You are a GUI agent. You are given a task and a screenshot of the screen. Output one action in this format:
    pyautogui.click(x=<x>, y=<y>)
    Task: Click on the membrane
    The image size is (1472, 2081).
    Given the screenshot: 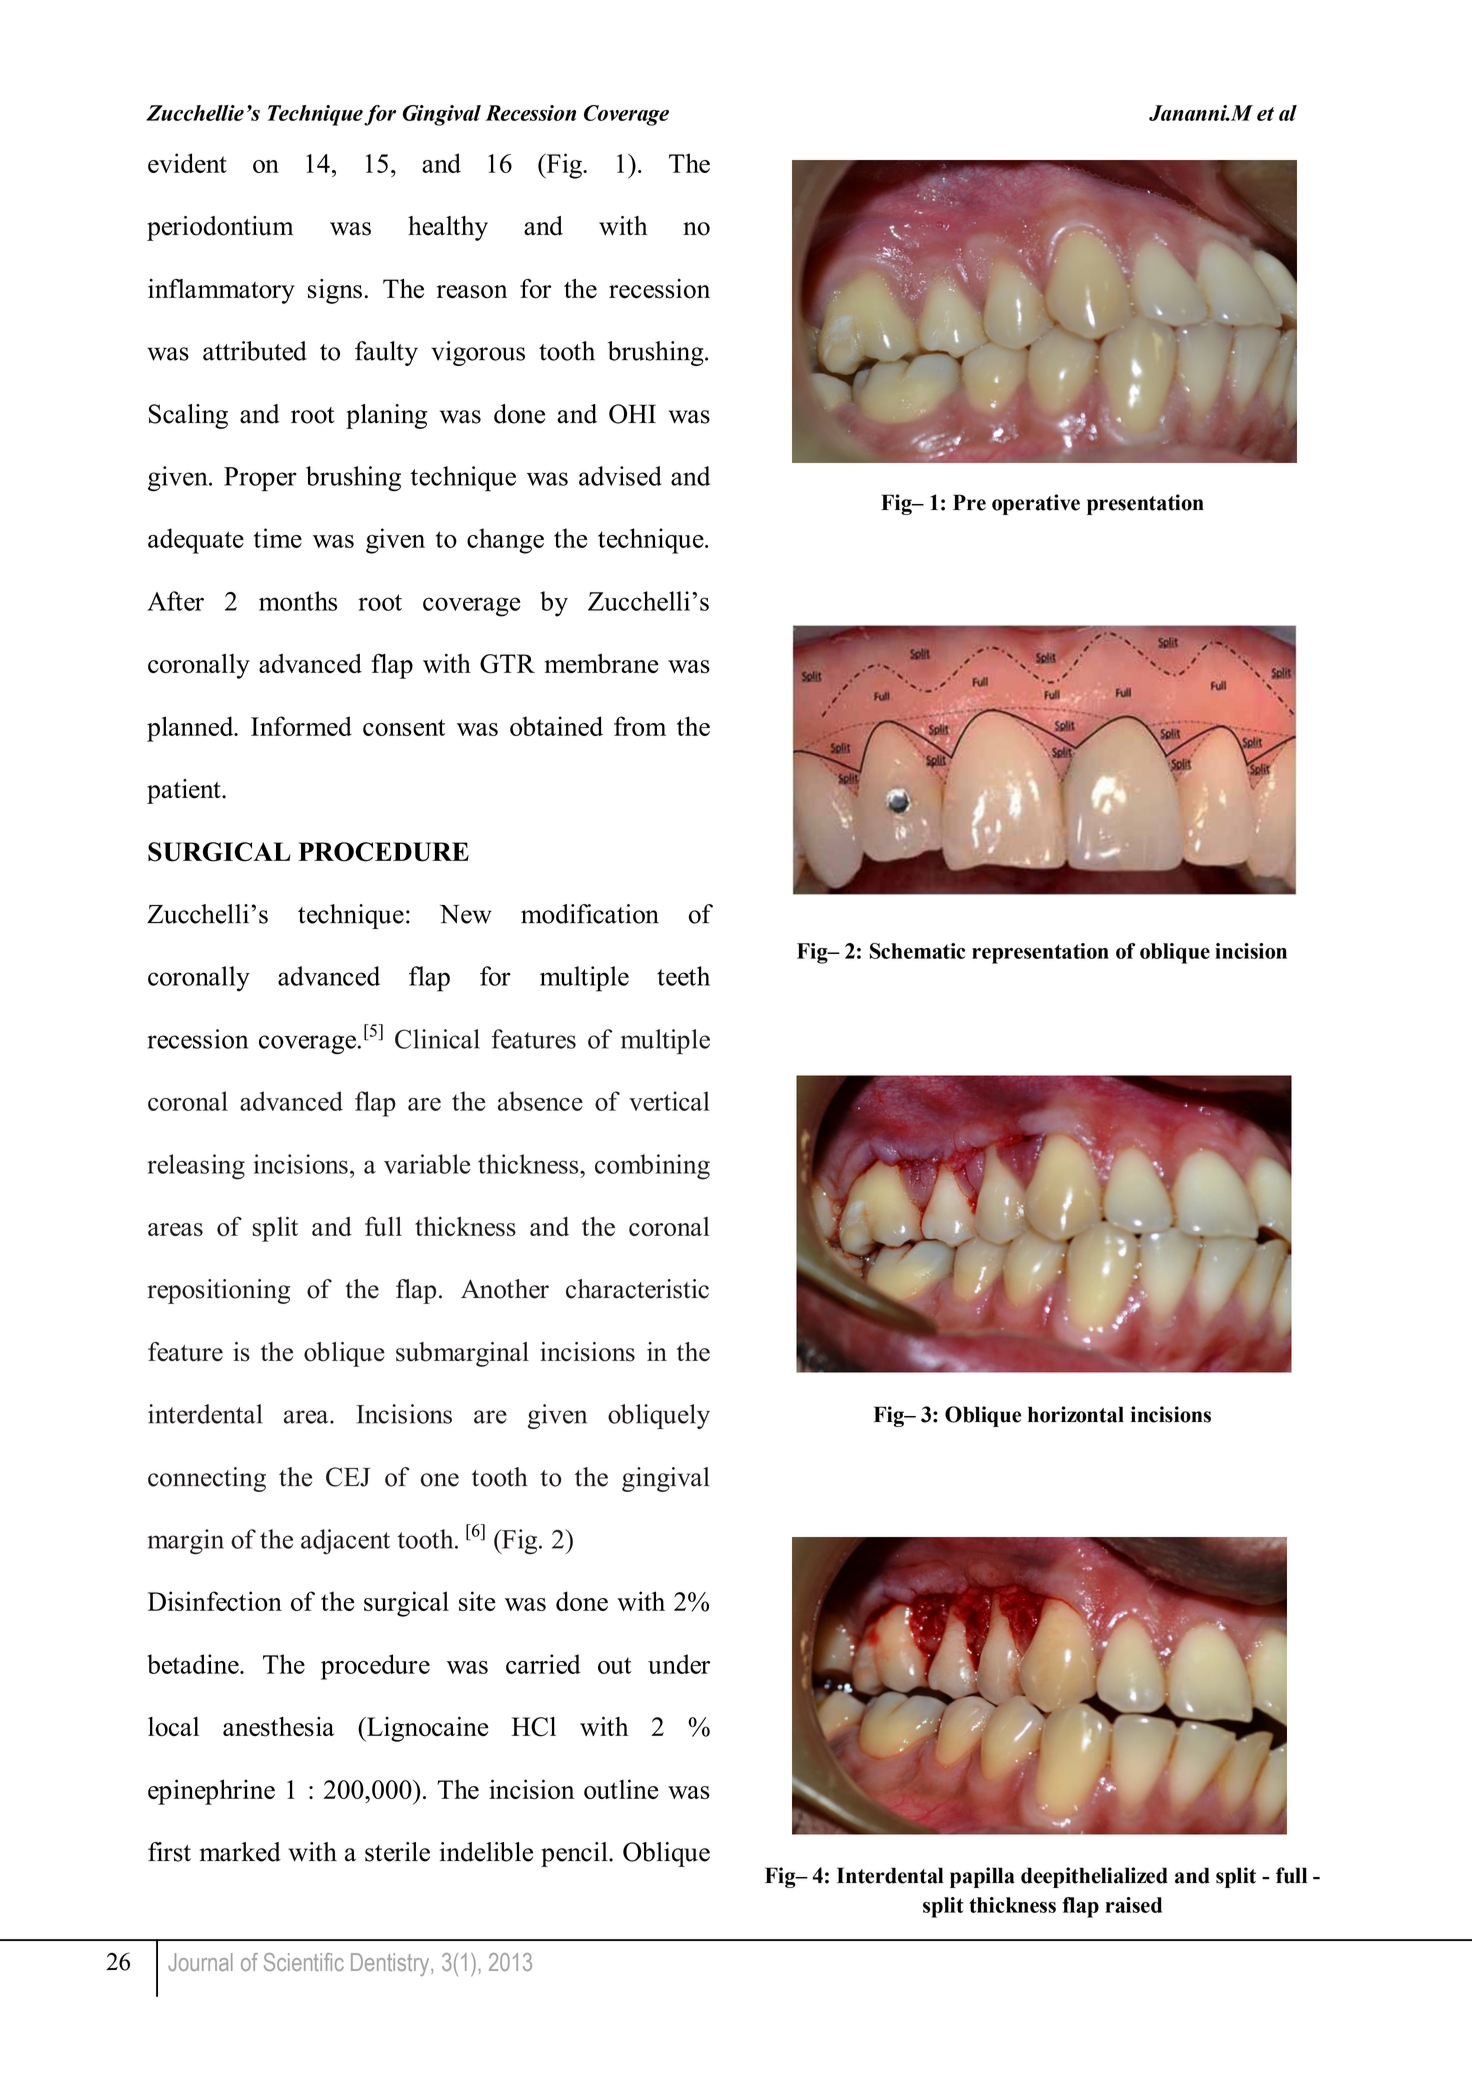 What is the action you would take?
    pyautogui.click(x=601, y=663)
